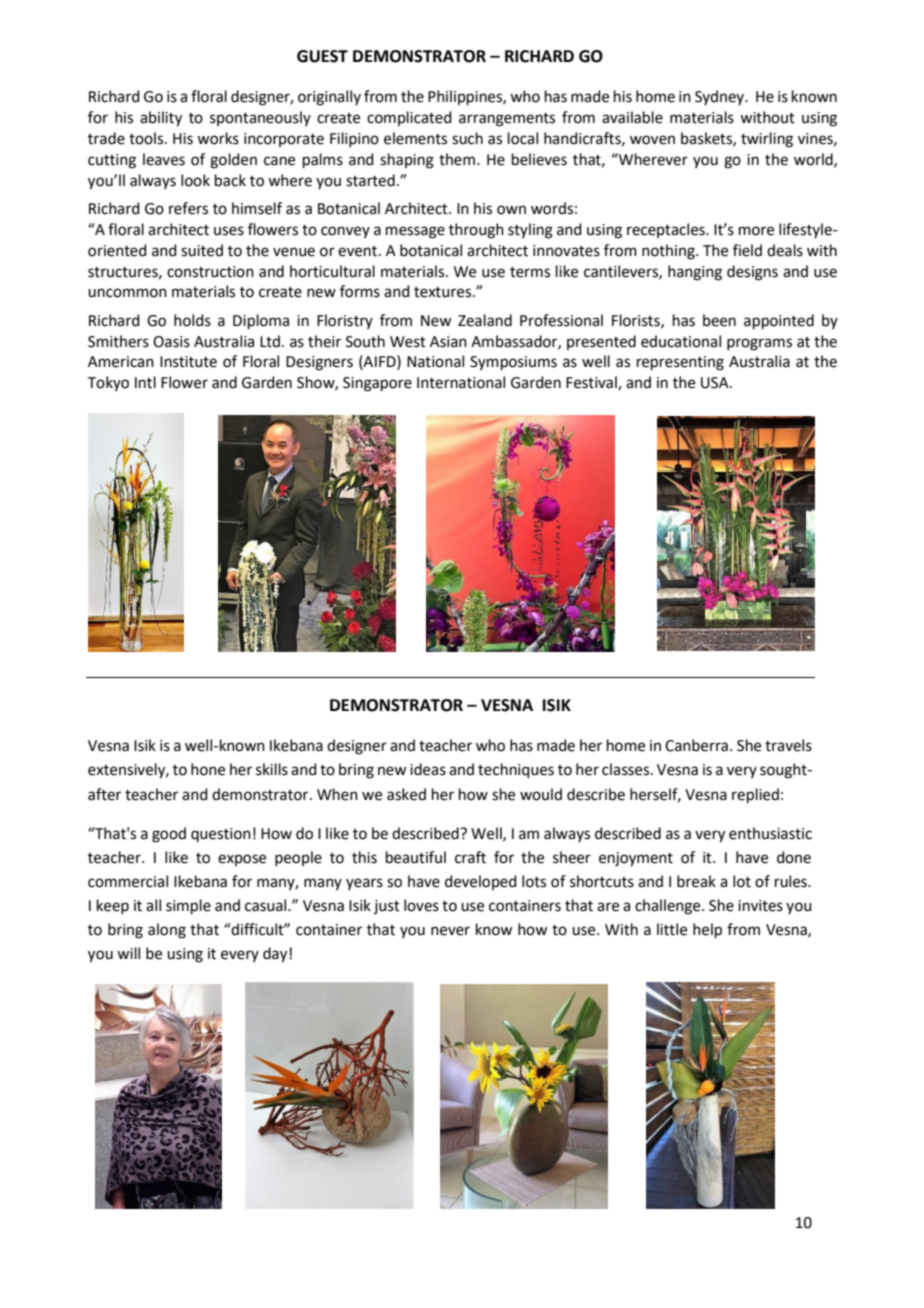  What do you see at coordinates (208, 769) in the document?
I see `hone` at bounding box center [208, 769].
